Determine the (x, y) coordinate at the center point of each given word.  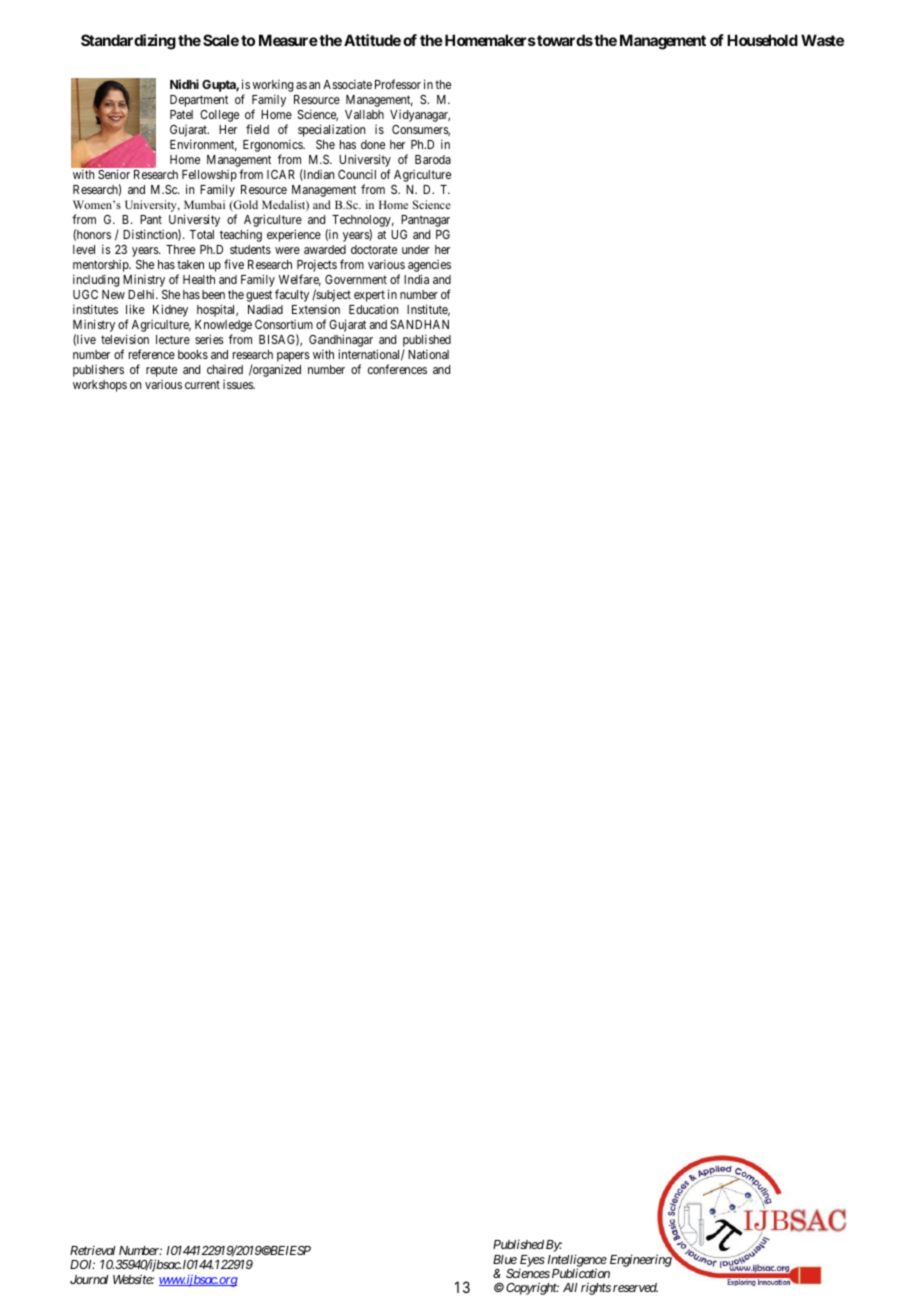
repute (161, 371)
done (373, 144)
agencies (429, 267)
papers (293, 357)
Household (762, 40)
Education (374, 309)
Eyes (532, 1261)
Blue (505, 1259)
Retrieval (92, 1250)
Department (199, 101)
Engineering (641, 1260)
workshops (100, 386)
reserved (635, 1287)
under (416, 249)
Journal (89, 1279)
